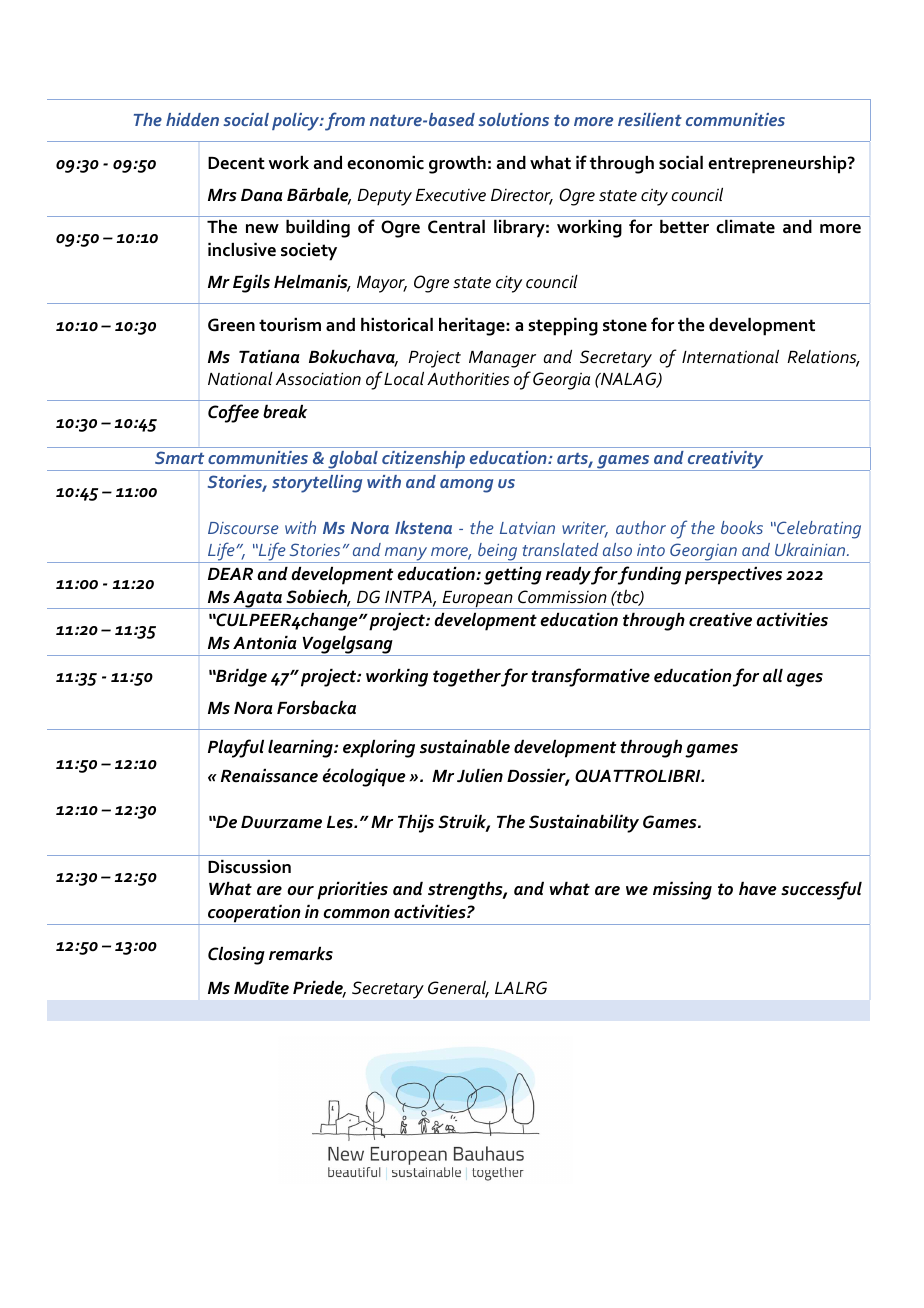 The height and width of the image is (1308, 924). Describe the element at coordinates (502, 359) in the image. I see `Manager` at that location.
